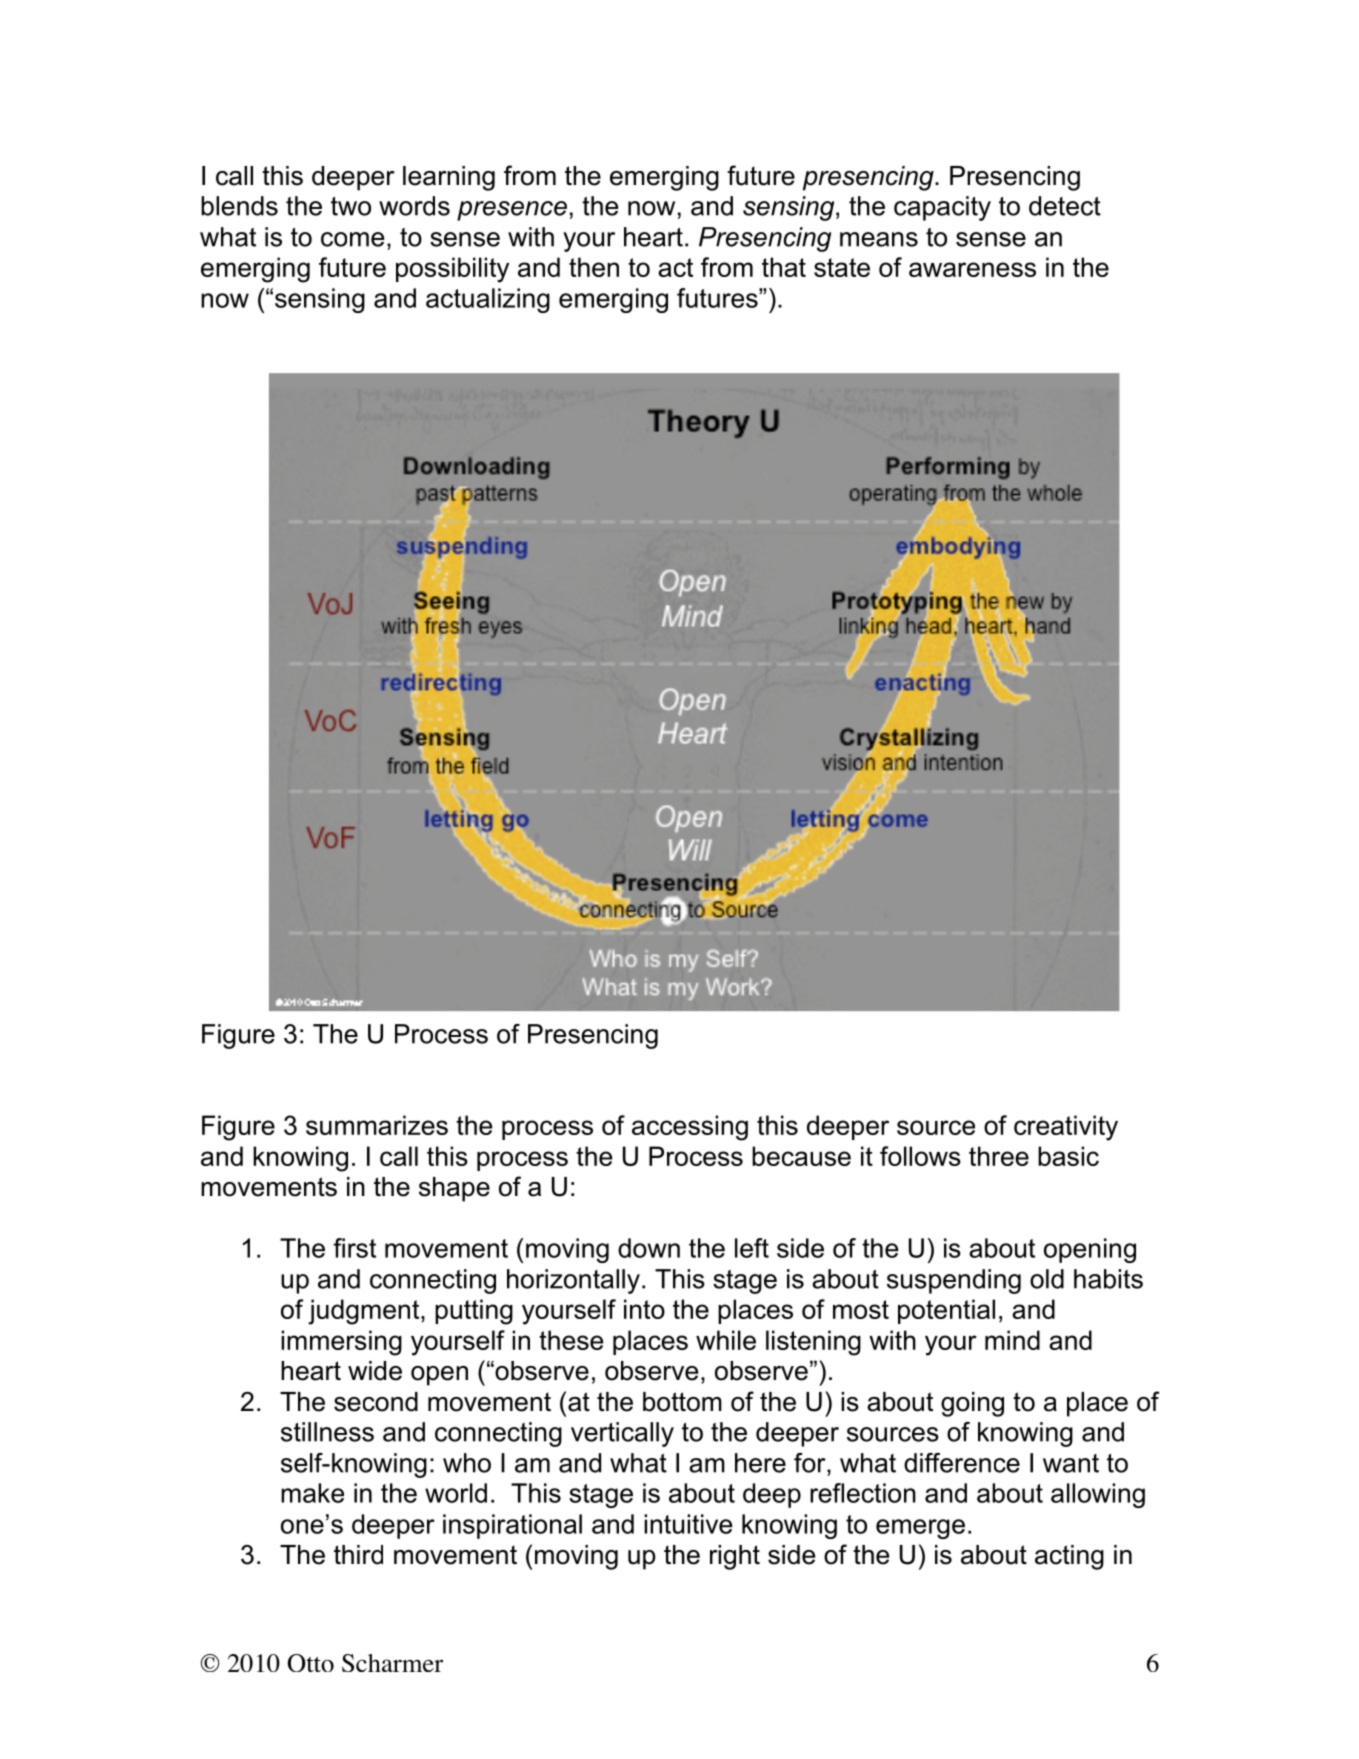 This screenshot has height=1759, width=1359. I want to click on accessing, so click(690, 1128).
